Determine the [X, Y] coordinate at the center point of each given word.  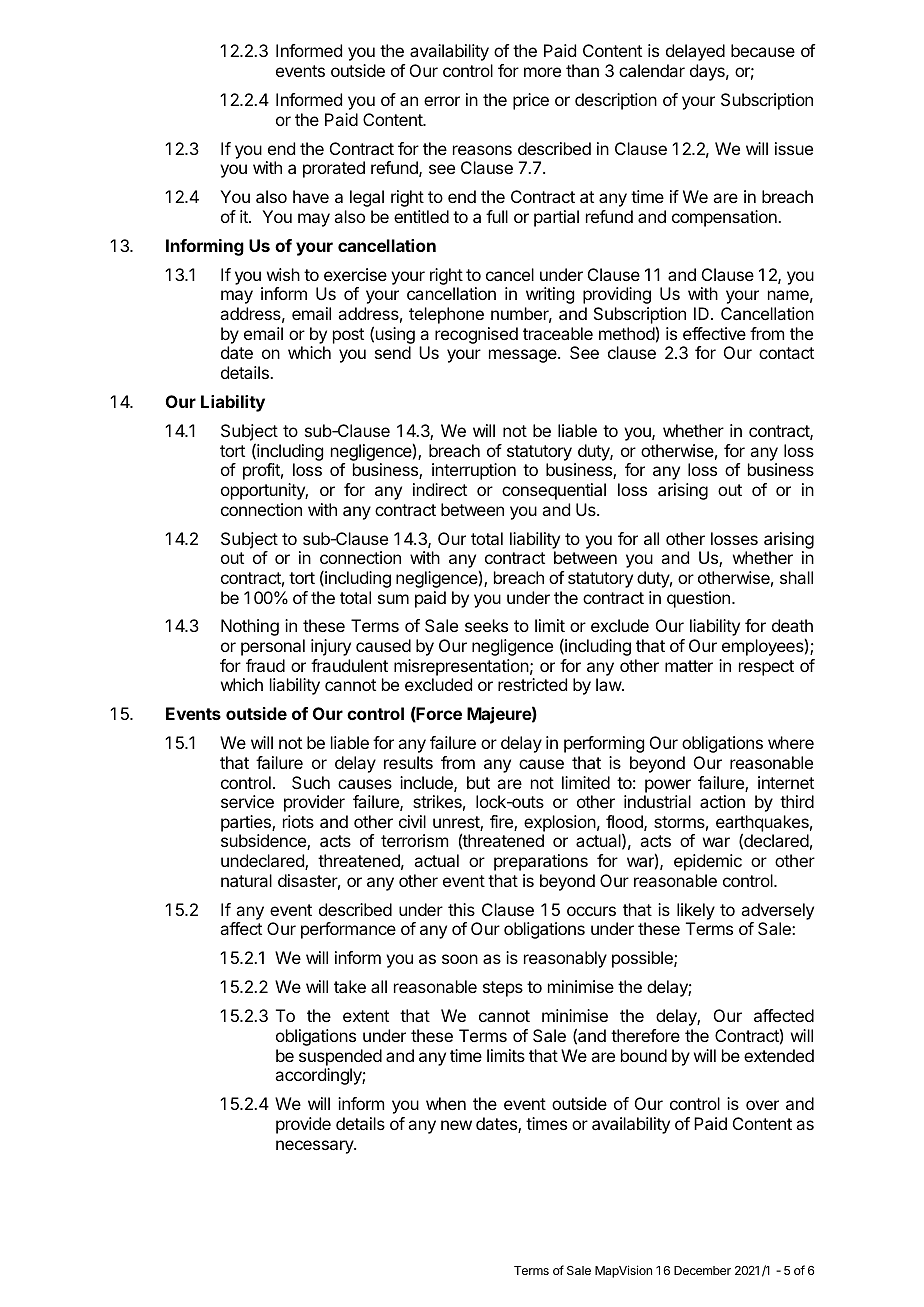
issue [794, 148]
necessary [315, 1147]
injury [331, 647]
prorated [334, 169]
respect [766, 668]
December [702, 1270]
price [531, 101]
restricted [532, 684]
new [456, 1125]
